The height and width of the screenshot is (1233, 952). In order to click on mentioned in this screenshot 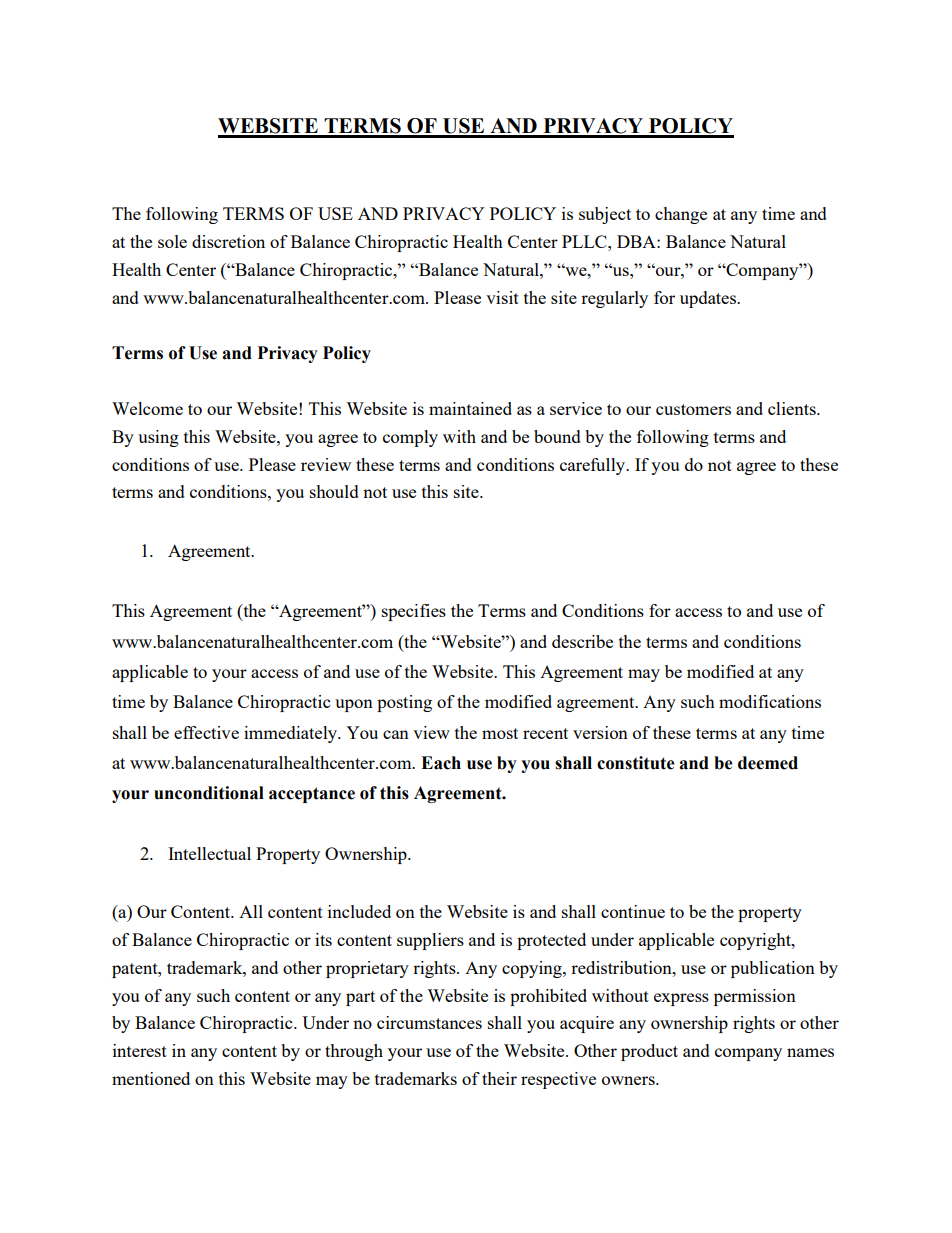, I will do `click(151, 1078)`.
